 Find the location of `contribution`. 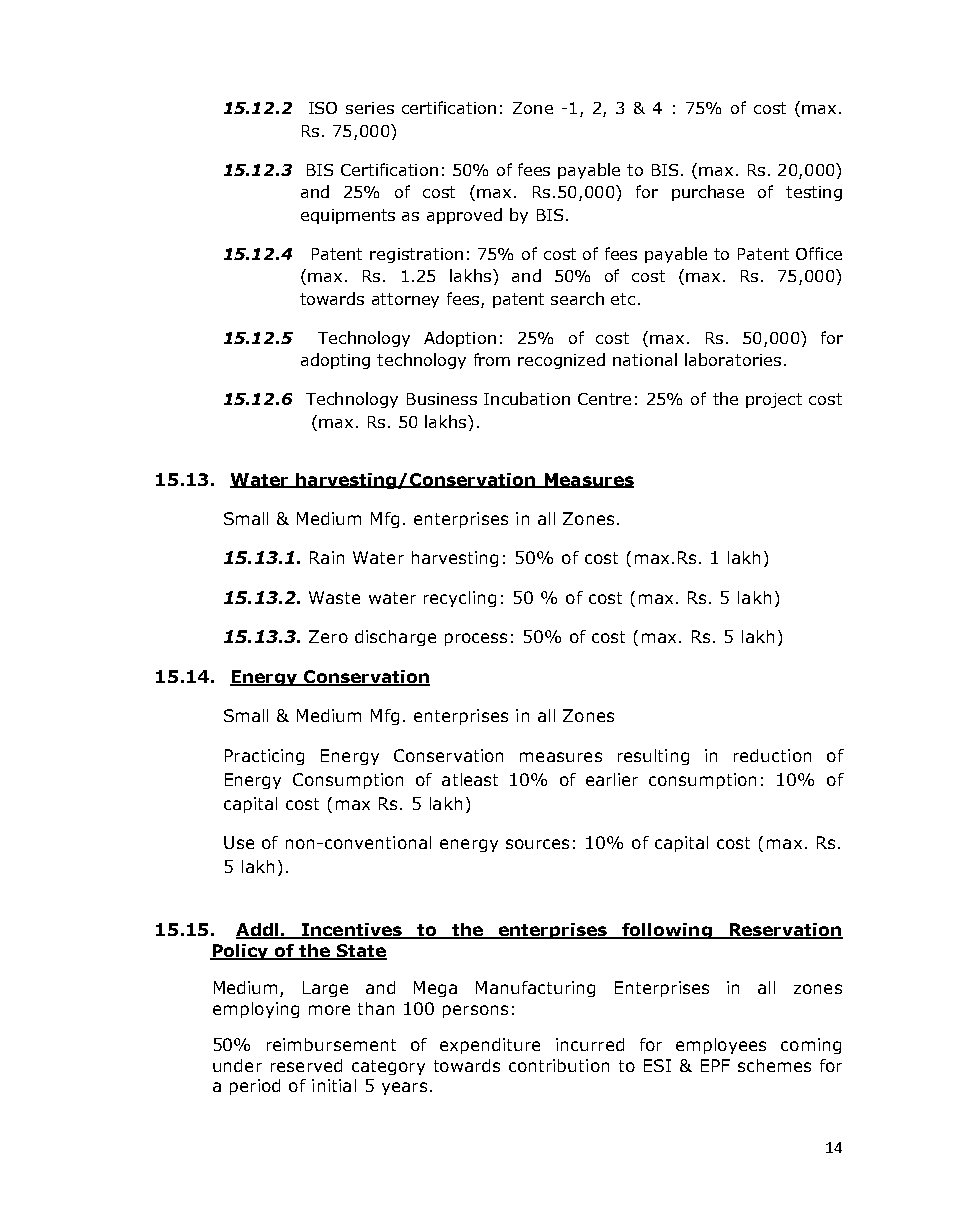

contribution is located at coordinates (559, 1065).
